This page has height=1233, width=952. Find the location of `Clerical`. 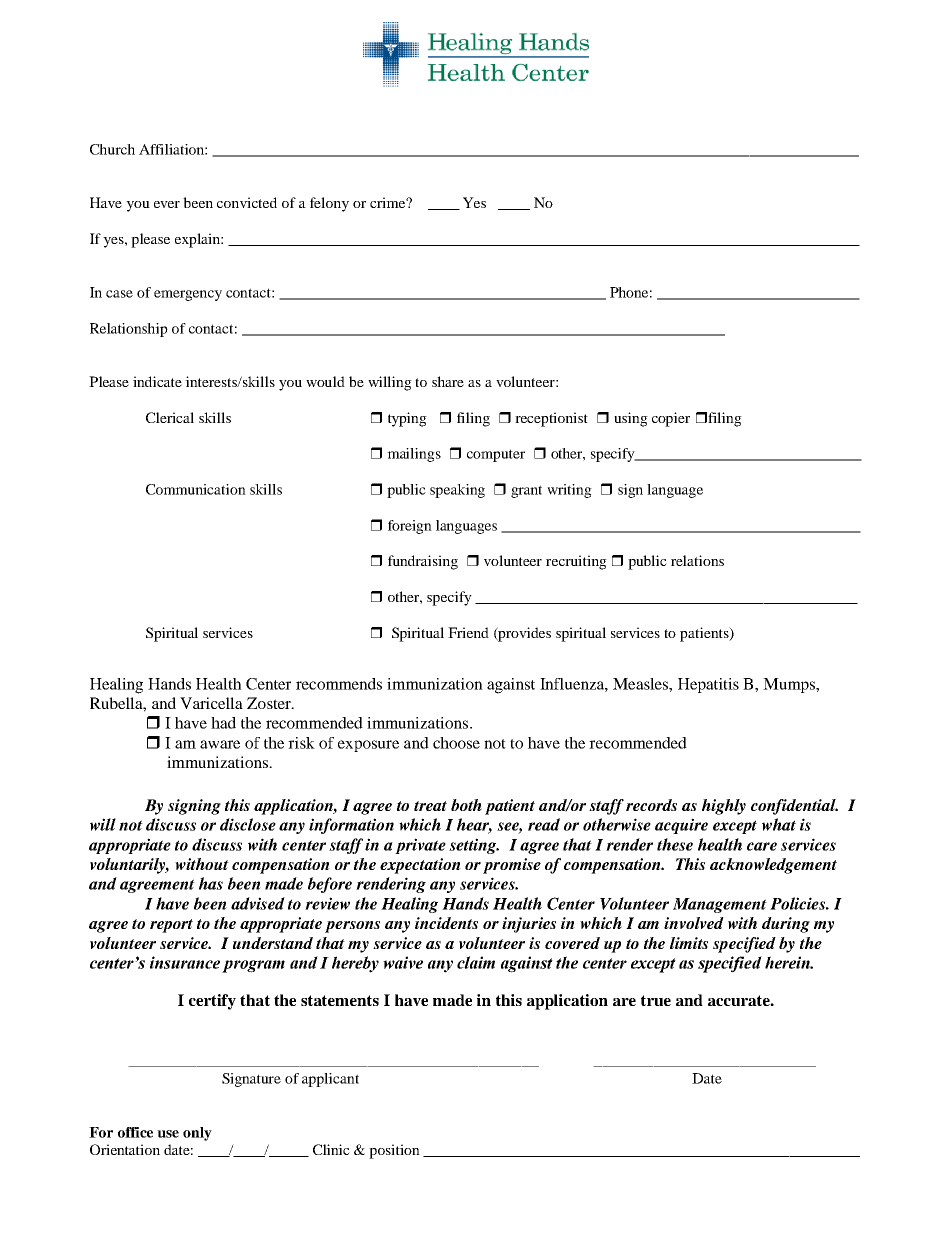

Clerical is located at coordinates (170, 417).
